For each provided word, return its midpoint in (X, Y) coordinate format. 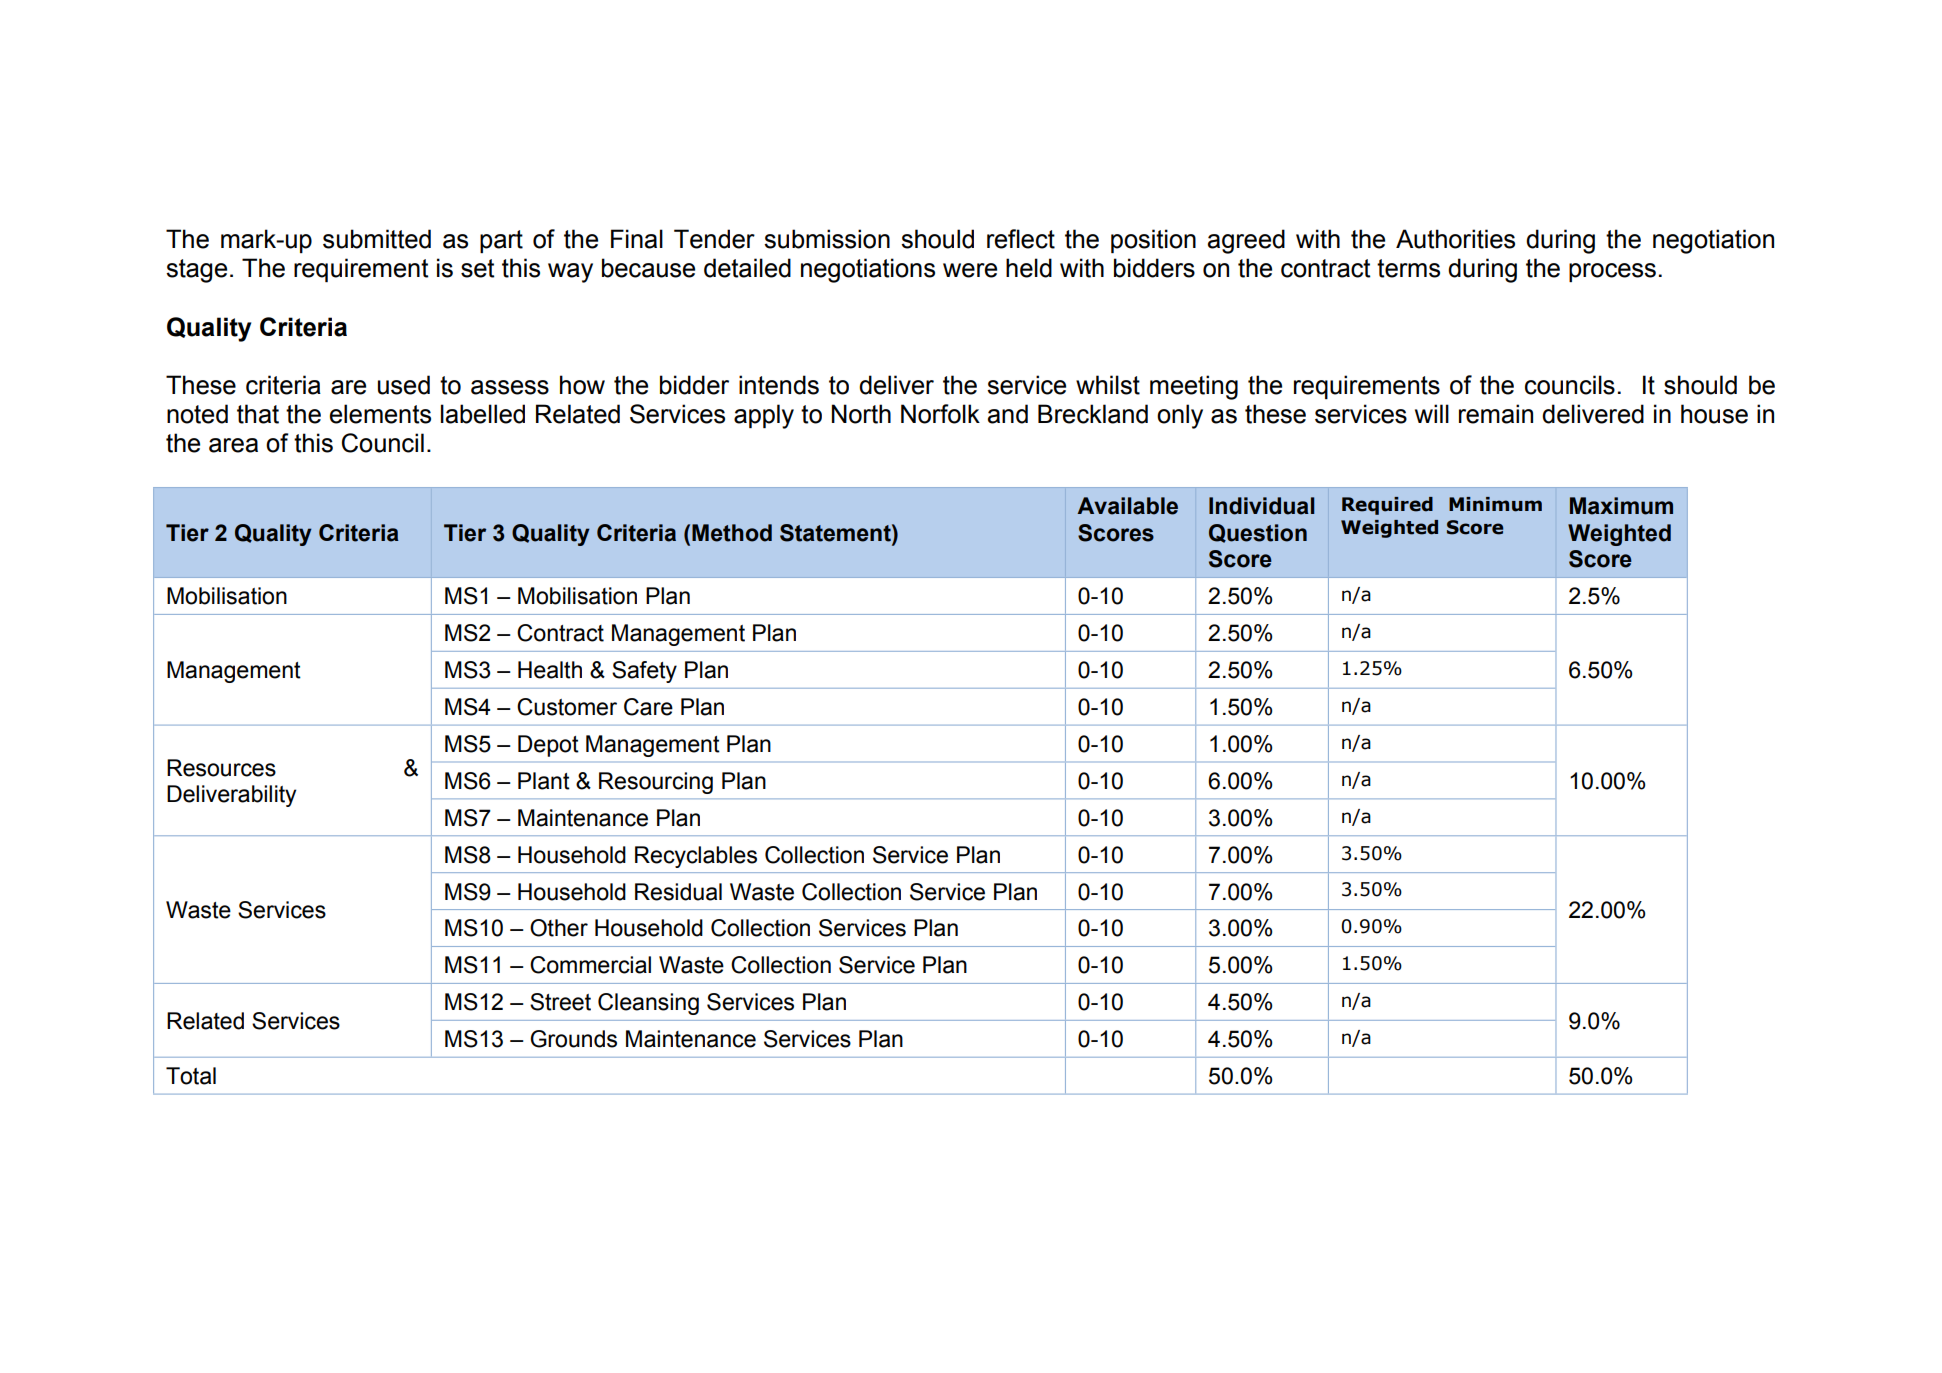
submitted (377, 239)
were (970, 270)
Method (732, 533)
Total (191, 1076)
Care (648, 707)
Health (550, 670)
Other (559, 928)
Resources (221, 768)
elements (380, 414)
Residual (678, 892)
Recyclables (696, 857)
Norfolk (940, 414)
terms (1408, 268)
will (1432, 413)
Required (1387, 506)
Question (1258, 533)
